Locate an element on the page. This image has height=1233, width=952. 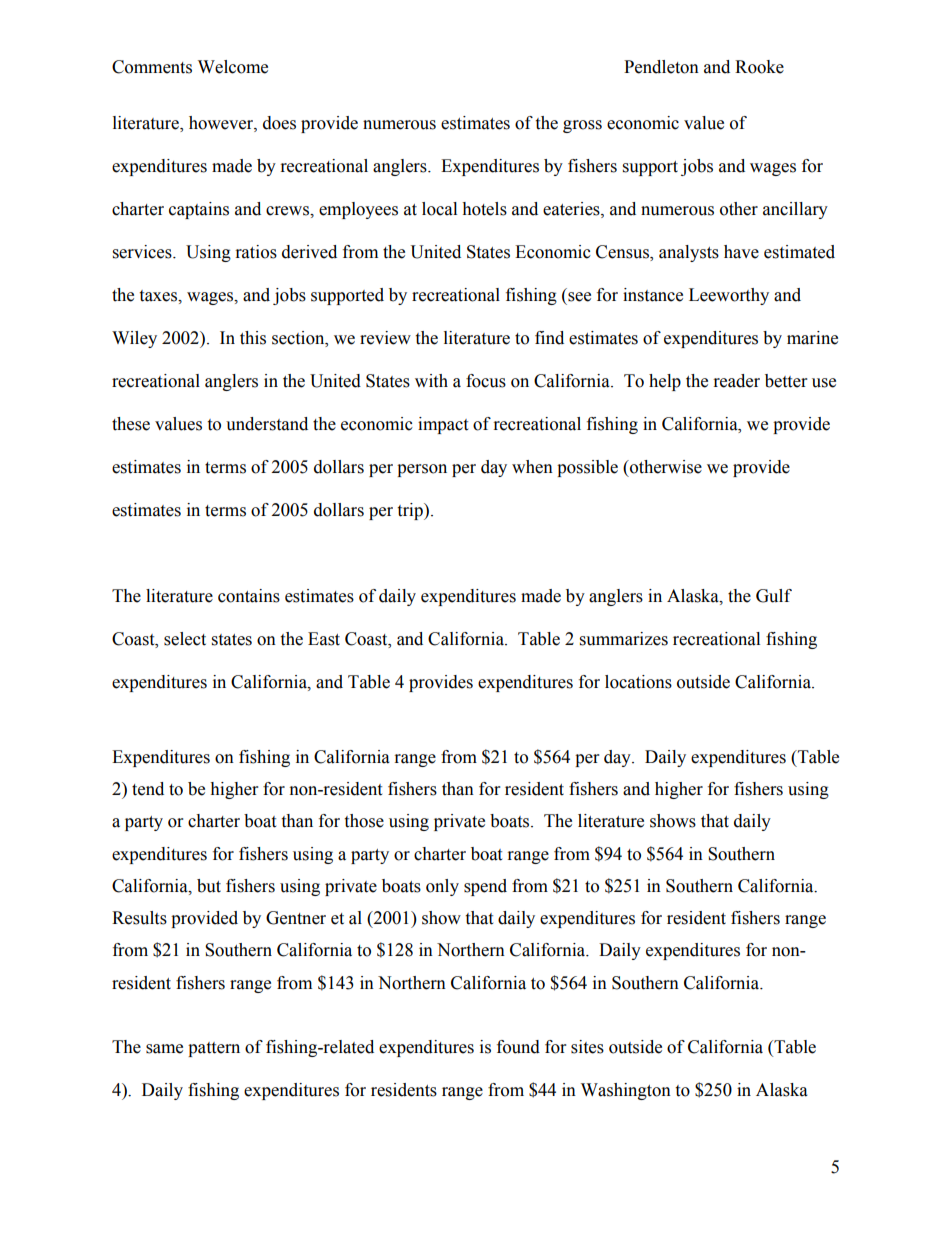
reader is located at coordinates (737, 381).
